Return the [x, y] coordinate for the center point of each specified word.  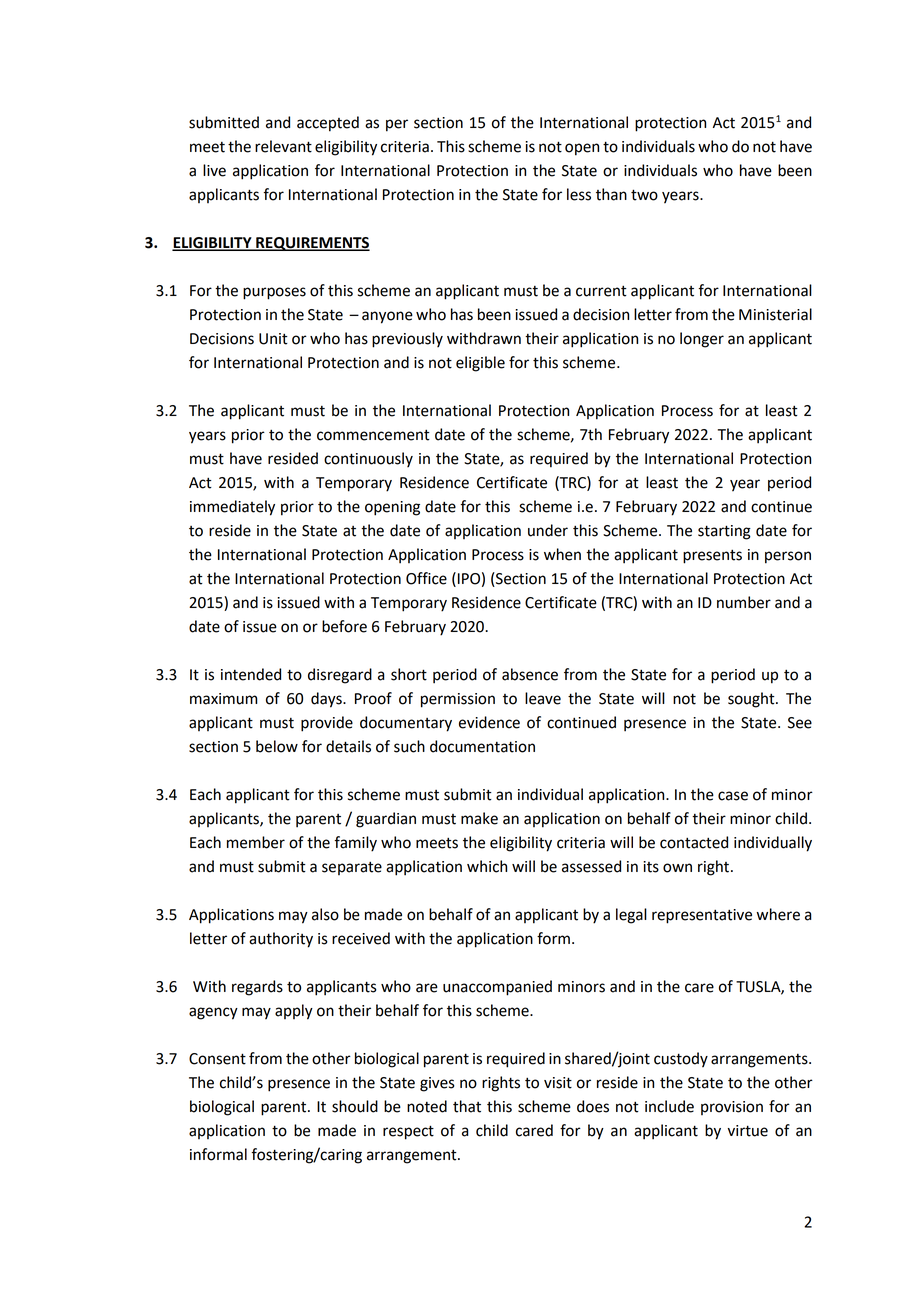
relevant [283, 146]
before [344, 626]
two [644, 195]
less [579, 194]
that [467, 1106]
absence [530, 674]
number [744, 602]
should [355, 1106]
